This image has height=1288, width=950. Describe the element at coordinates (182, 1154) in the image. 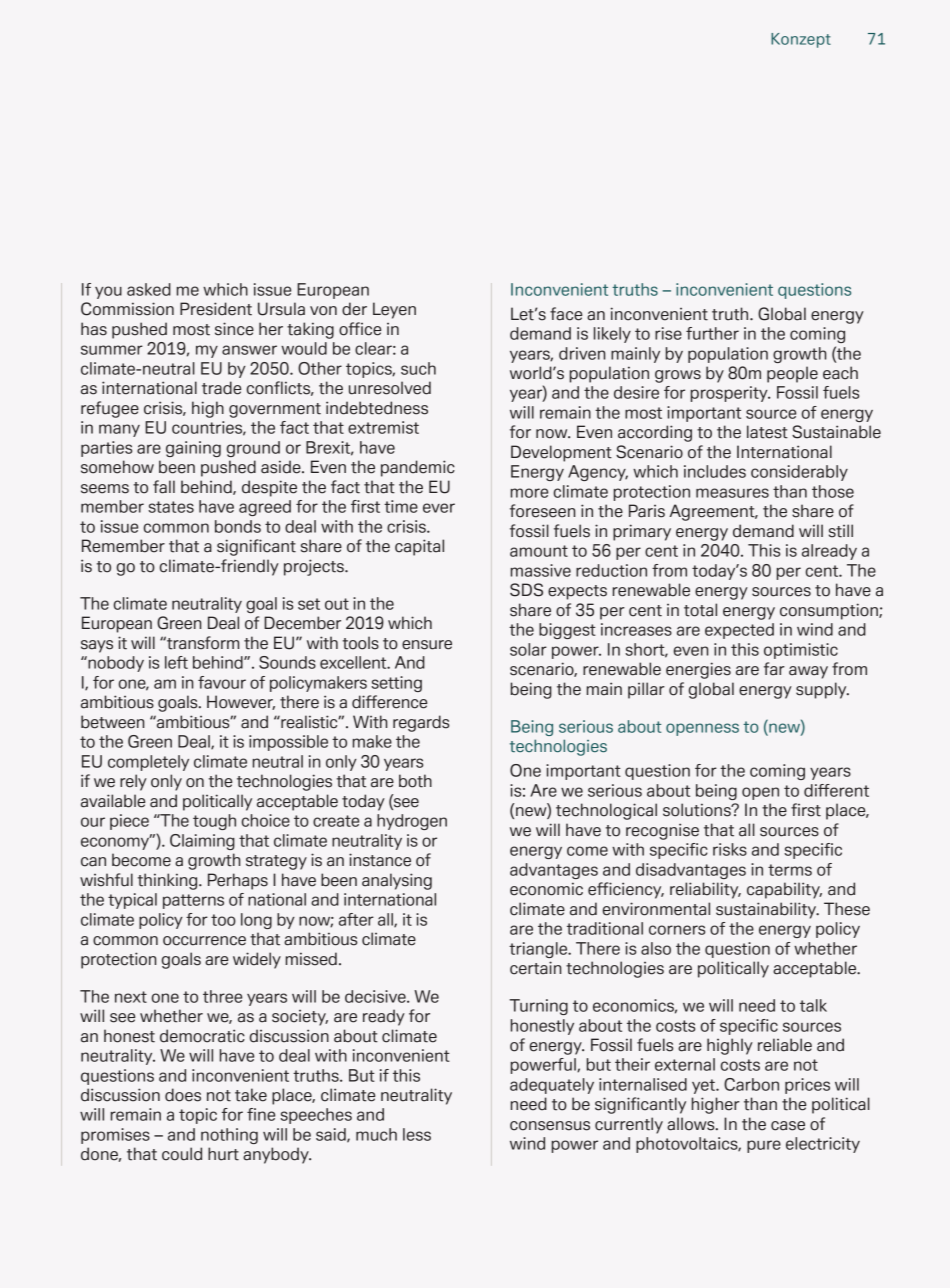

I see `could` at that location.
